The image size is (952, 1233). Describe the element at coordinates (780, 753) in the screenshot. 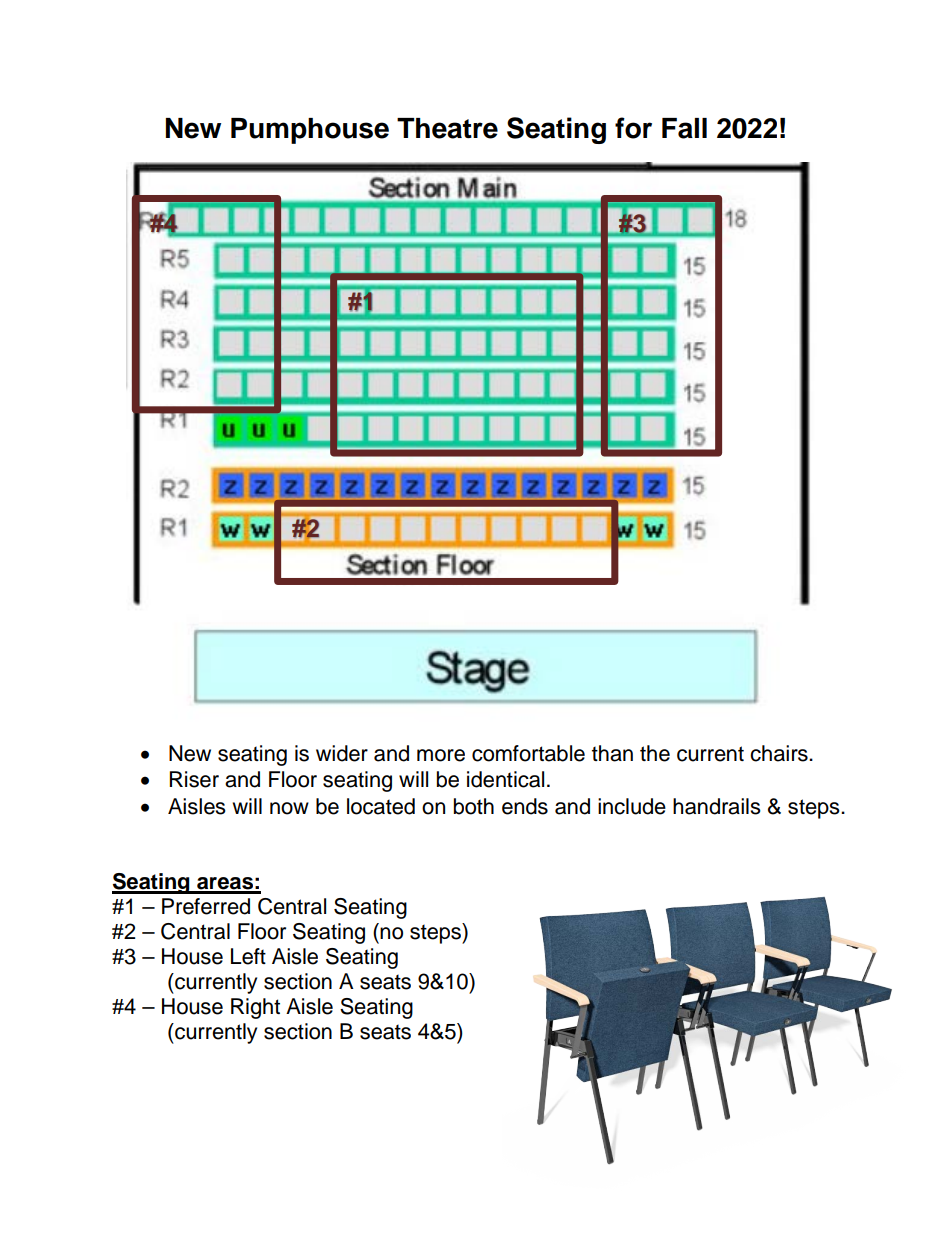

I see `chairs` at that location.
